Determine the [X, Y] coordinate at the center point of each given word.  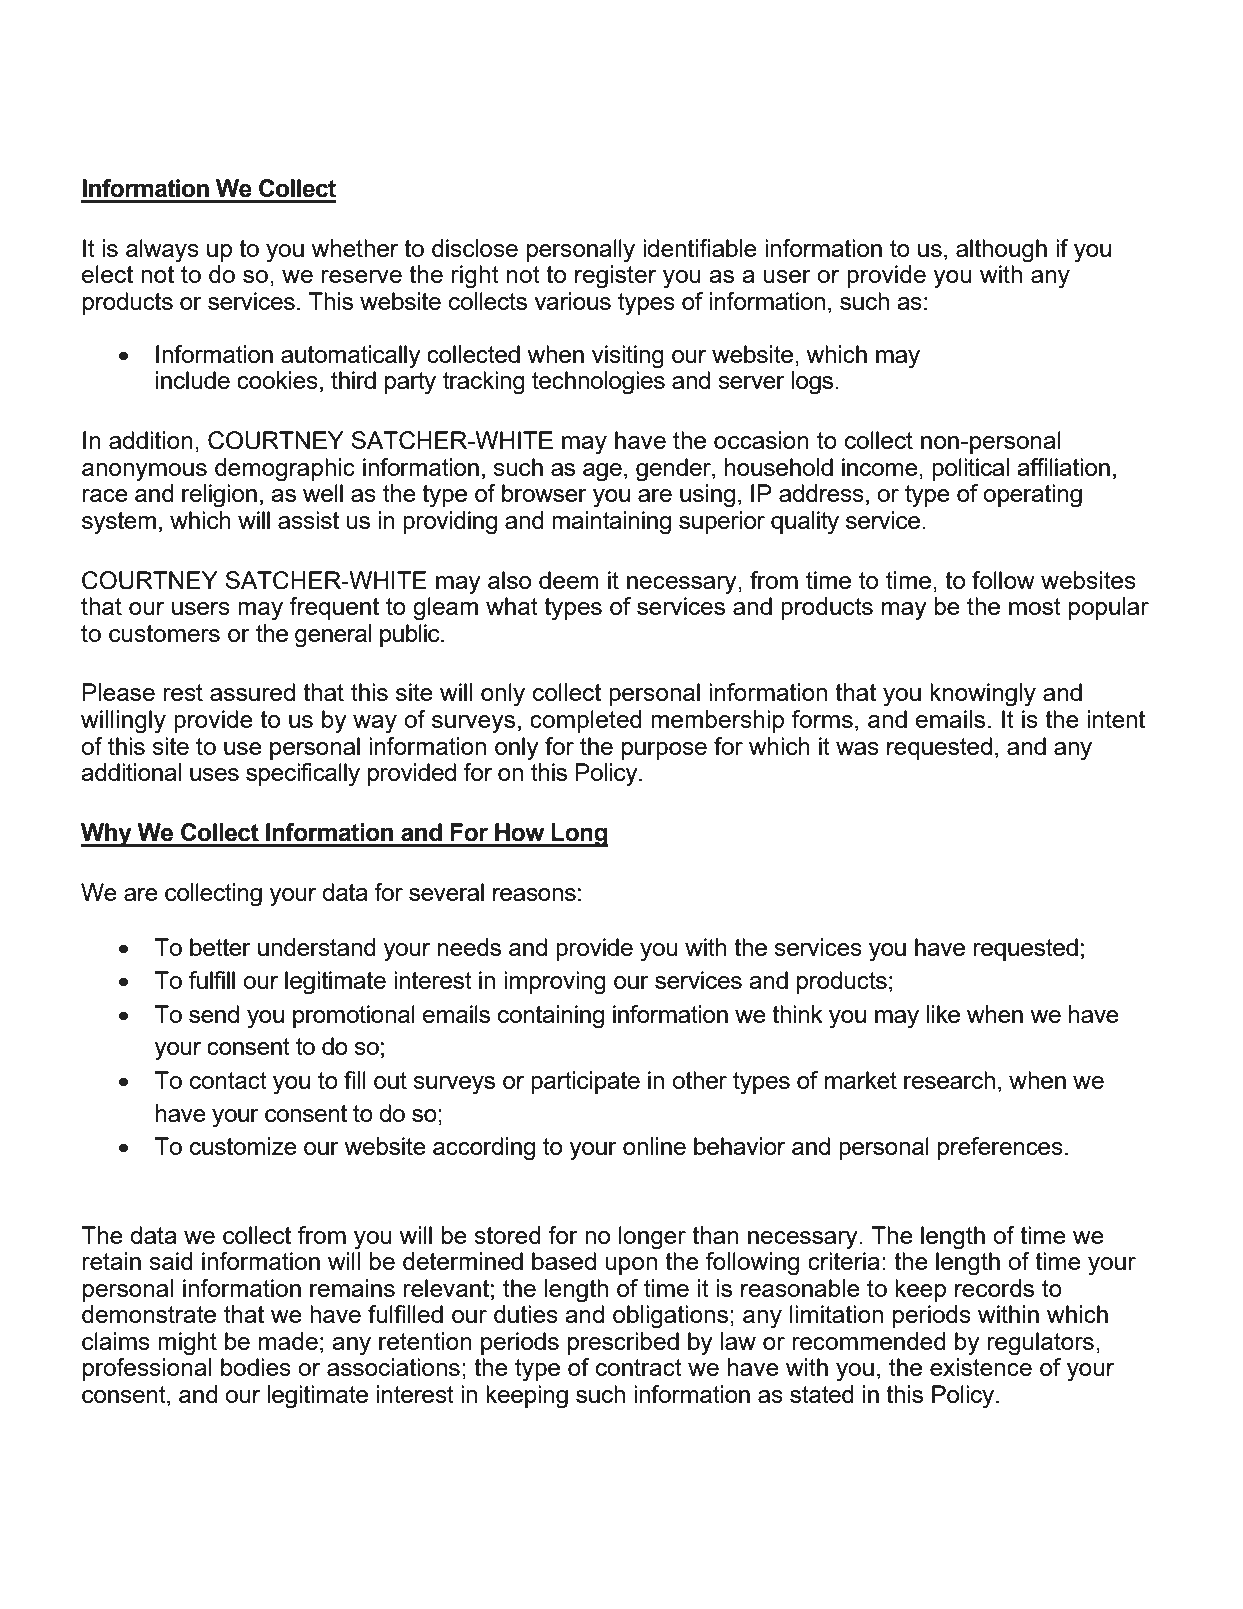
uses [214, 774]
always [162, 251]
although [1001, 251]
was [857, 748]
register [615, 277]
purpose [664, 751]
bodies [256, 1367]
